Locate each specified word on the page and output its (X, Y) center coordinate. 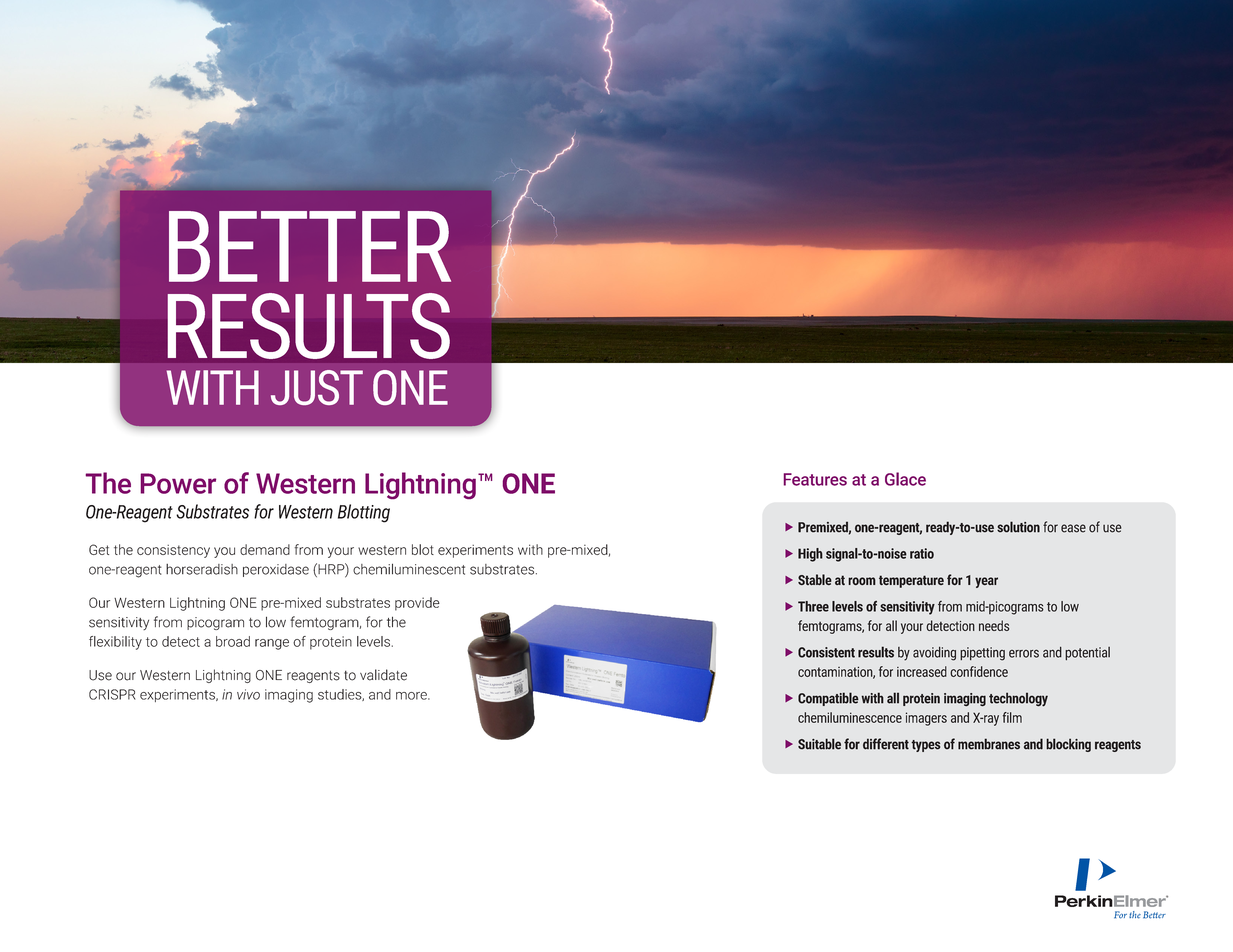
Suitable (819, 744)
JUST (317, 387)
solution (1018, 527)
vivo (248, 694)
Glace (905, 479)
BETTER (310, 246)
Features (815, 479)
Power (178, 483)
